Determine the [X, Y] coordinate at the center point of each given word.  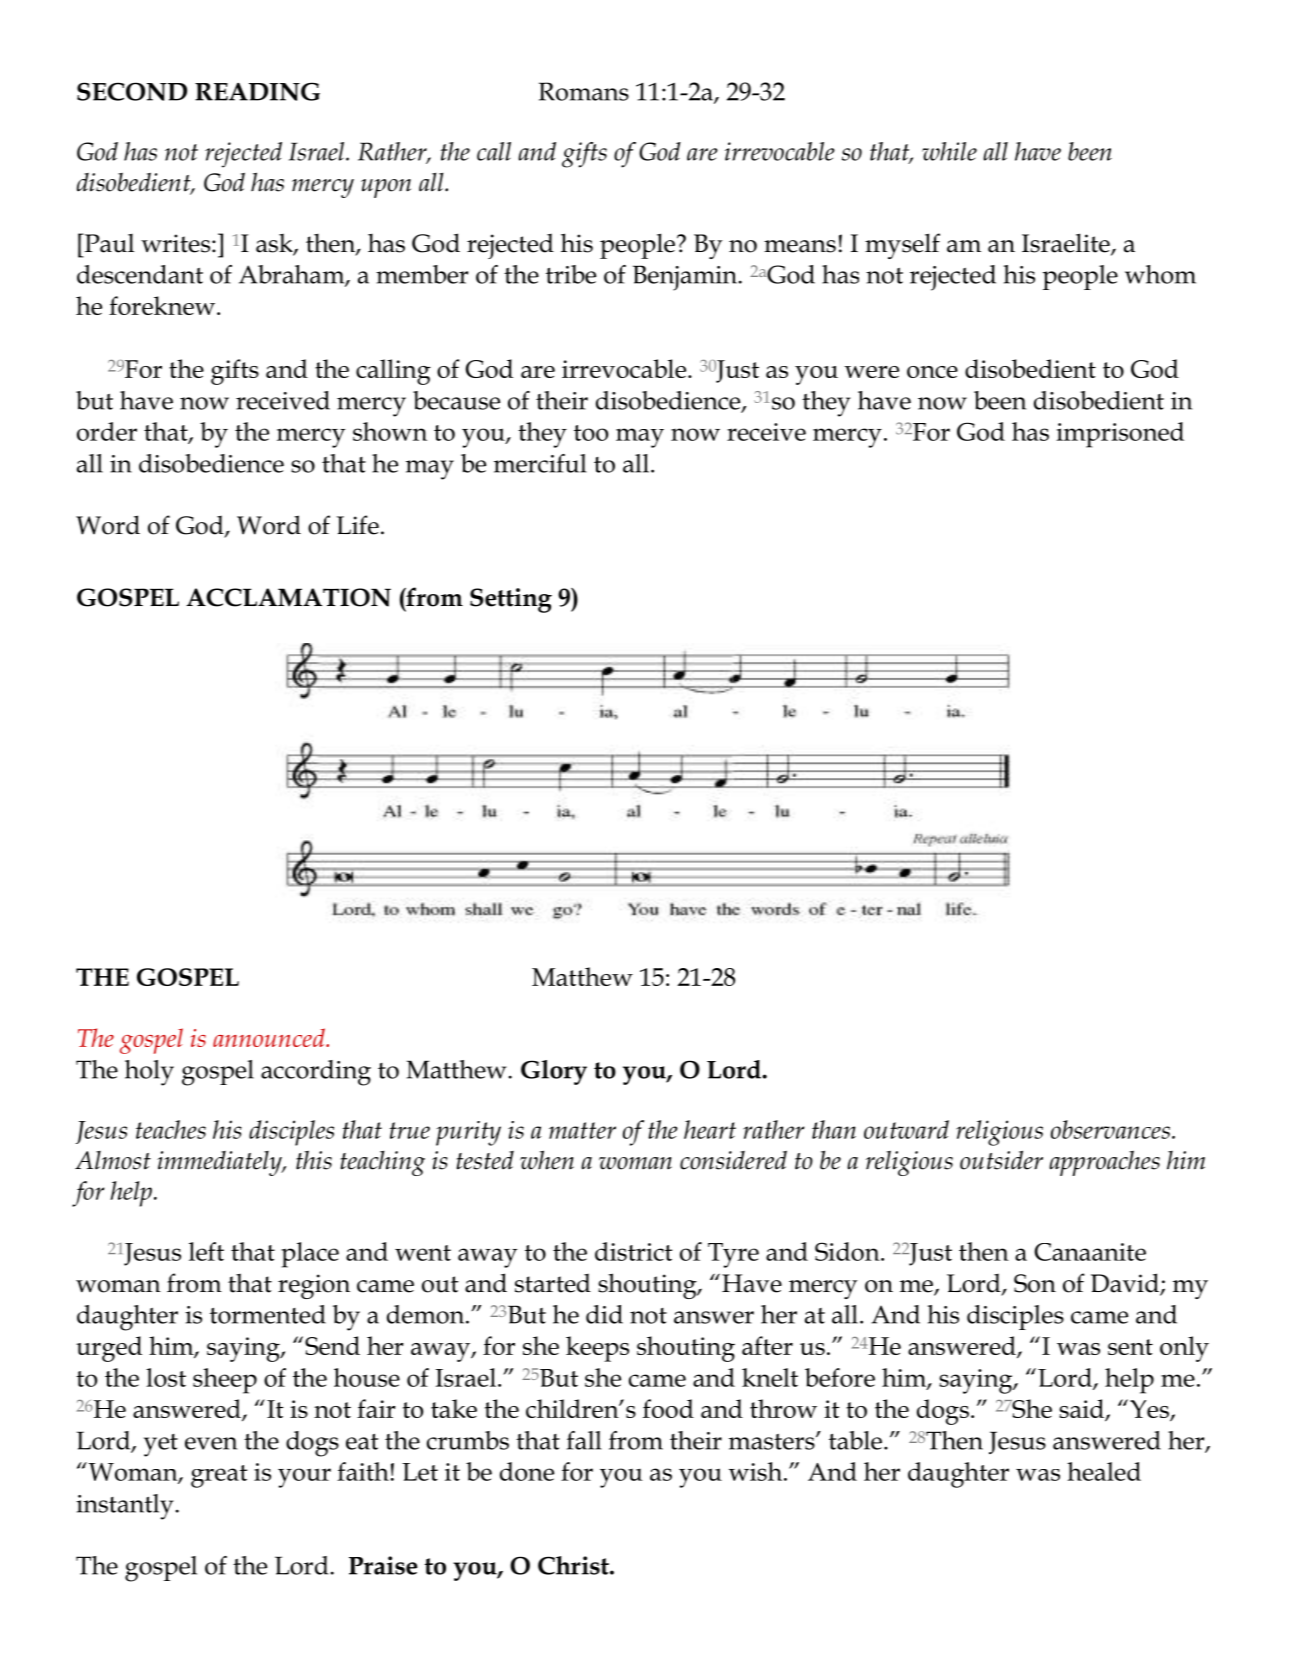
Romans [584, 91]
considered [733, 1160]
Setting [511, 600]
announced [270, 1037]
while [949, 151]
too [591, 433]
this [314, 1160]
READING [257, 91]
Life [358, 525]
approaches [1104, 1163]
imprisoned [1120, 435]
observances [1110, 1129]
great [219, 1476]
